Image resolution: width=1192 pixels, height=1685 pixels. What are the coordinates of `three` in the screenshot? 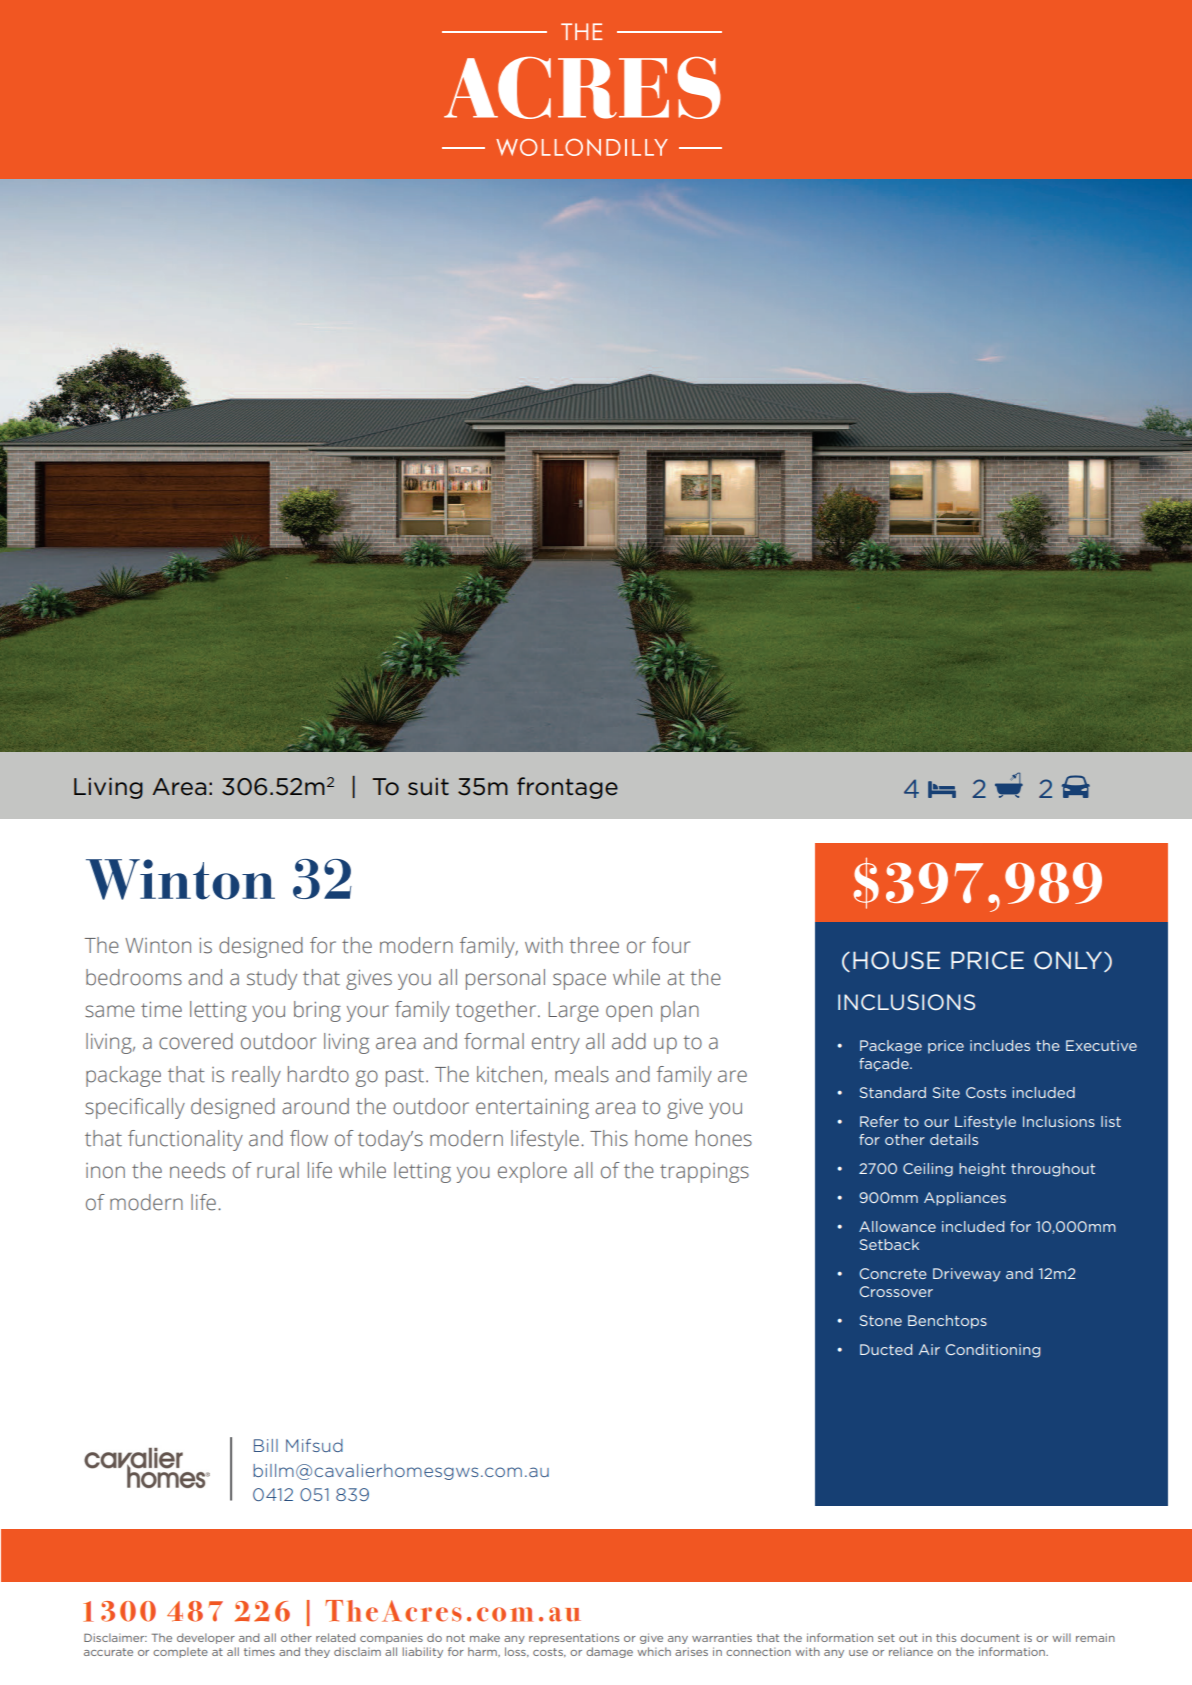 It's located at (594, 945).
